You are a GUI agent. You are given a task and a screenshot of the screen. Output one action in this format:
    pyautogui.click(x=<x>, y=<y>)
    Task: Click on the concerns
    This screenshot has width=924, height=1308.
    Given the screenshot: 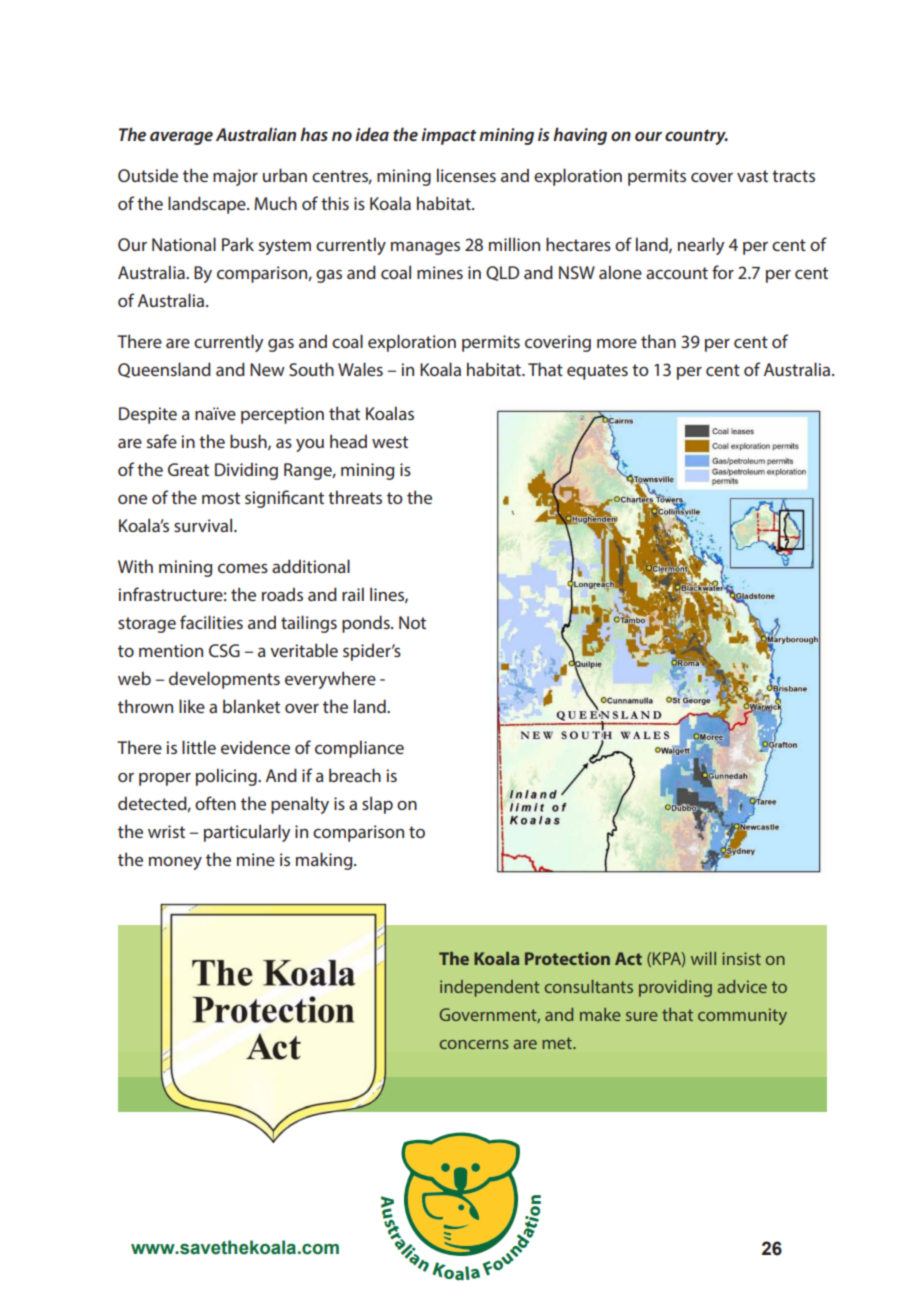 What is the action you would take?
    pyautogui.click(x=474, y=1044)
